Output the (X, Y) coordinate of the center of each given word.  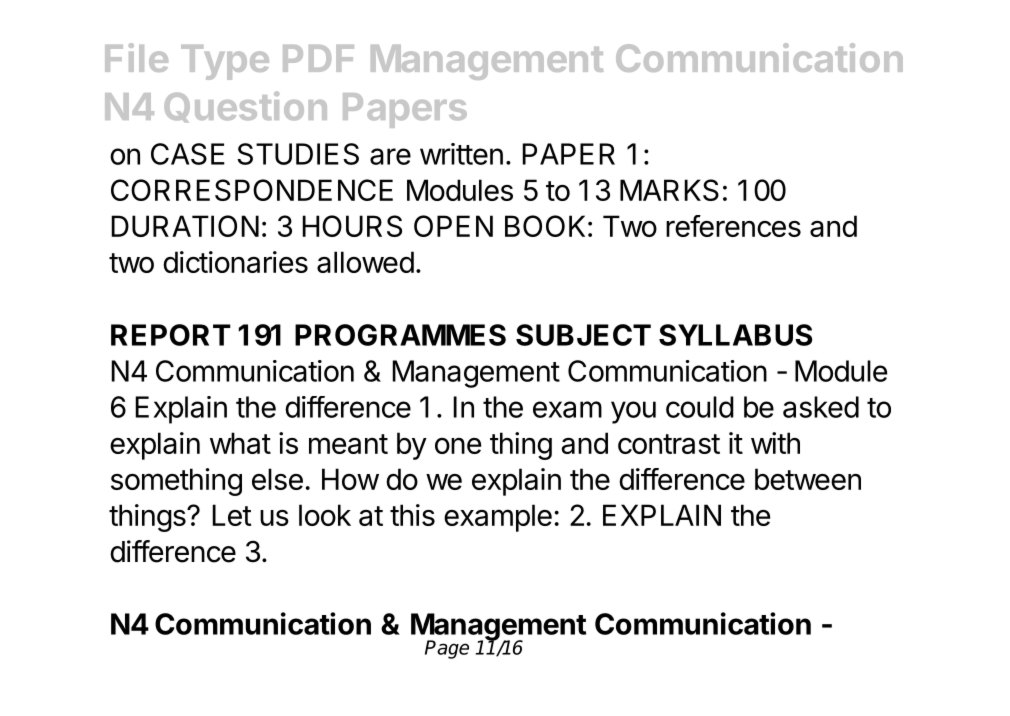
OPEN (453, 226)
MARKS (669, 190)
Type (225, 62)
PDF (318, 58)
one (458, 446)
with (775, 443)
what (240, 443)
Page (447, 649)
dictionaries (235, 262)
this (412, 515)
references (733, 226)
